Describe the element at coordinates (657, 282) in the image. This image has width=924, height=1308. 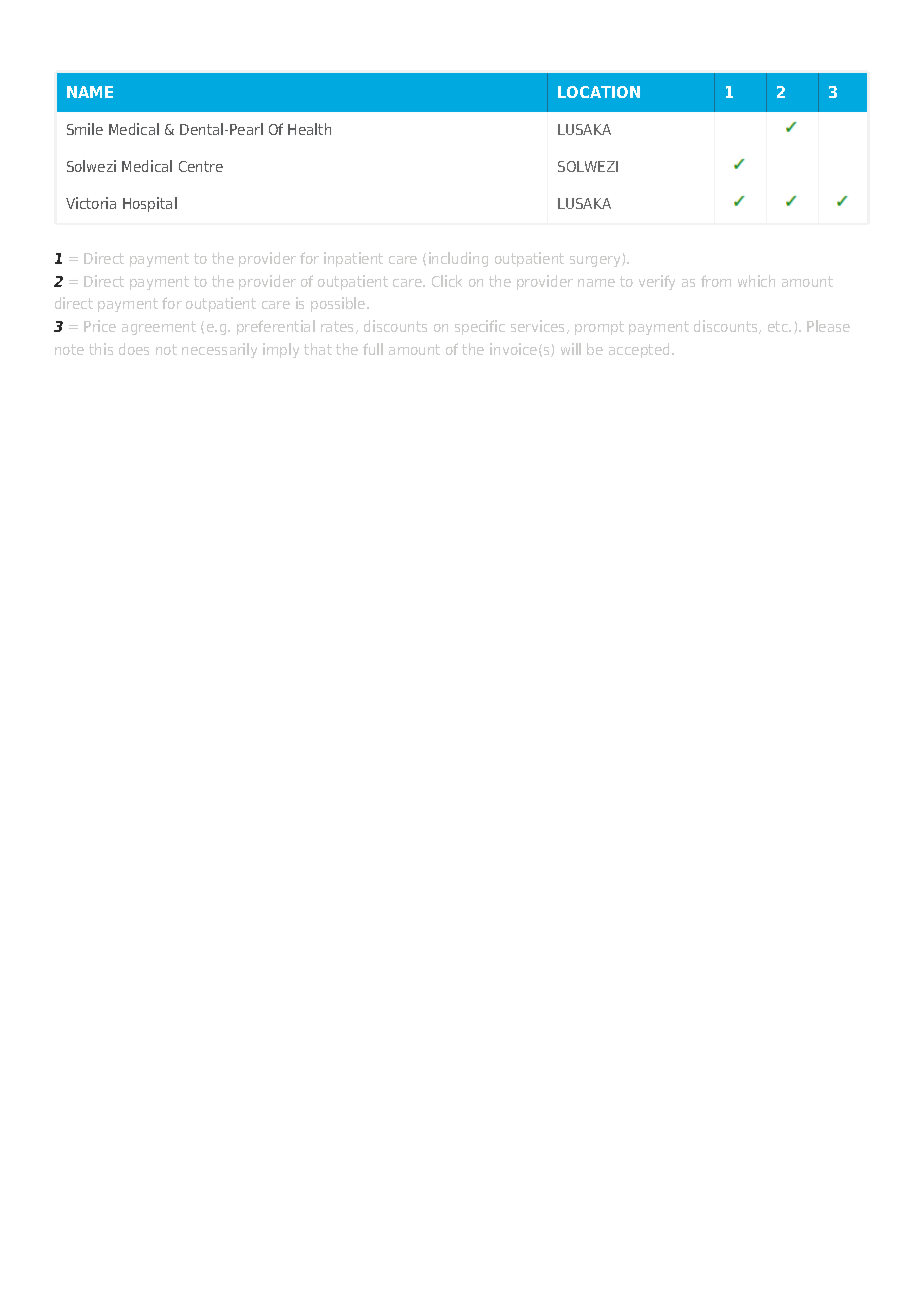
I see `verify` at that location.
